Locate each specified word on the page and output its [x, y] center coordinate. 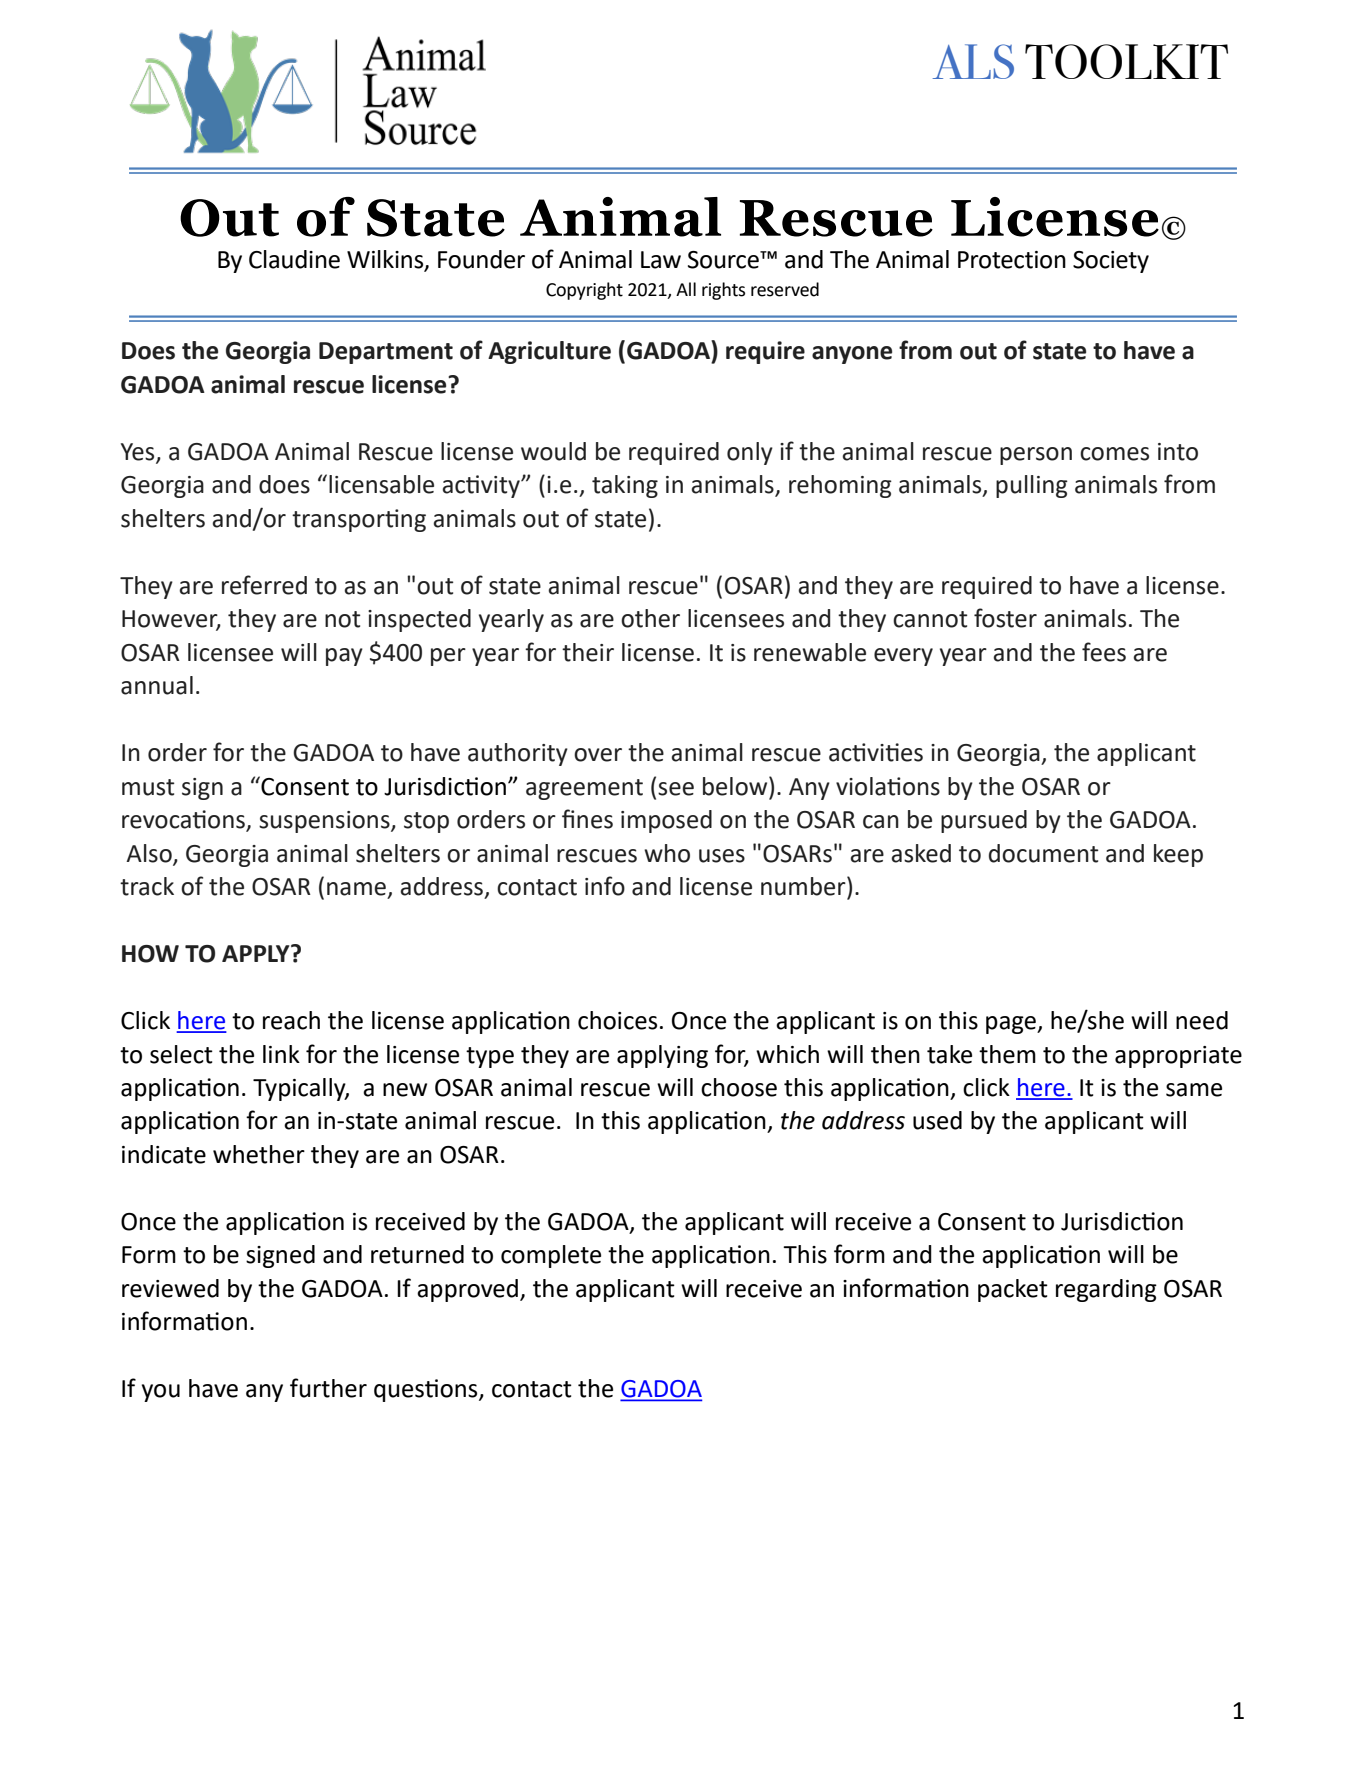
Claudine [294, 259]
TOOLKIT [1126, 61]
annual [157, 685]
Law [661, 260]
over [598, 755]
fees [1104, 652]
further [328, 1388]
